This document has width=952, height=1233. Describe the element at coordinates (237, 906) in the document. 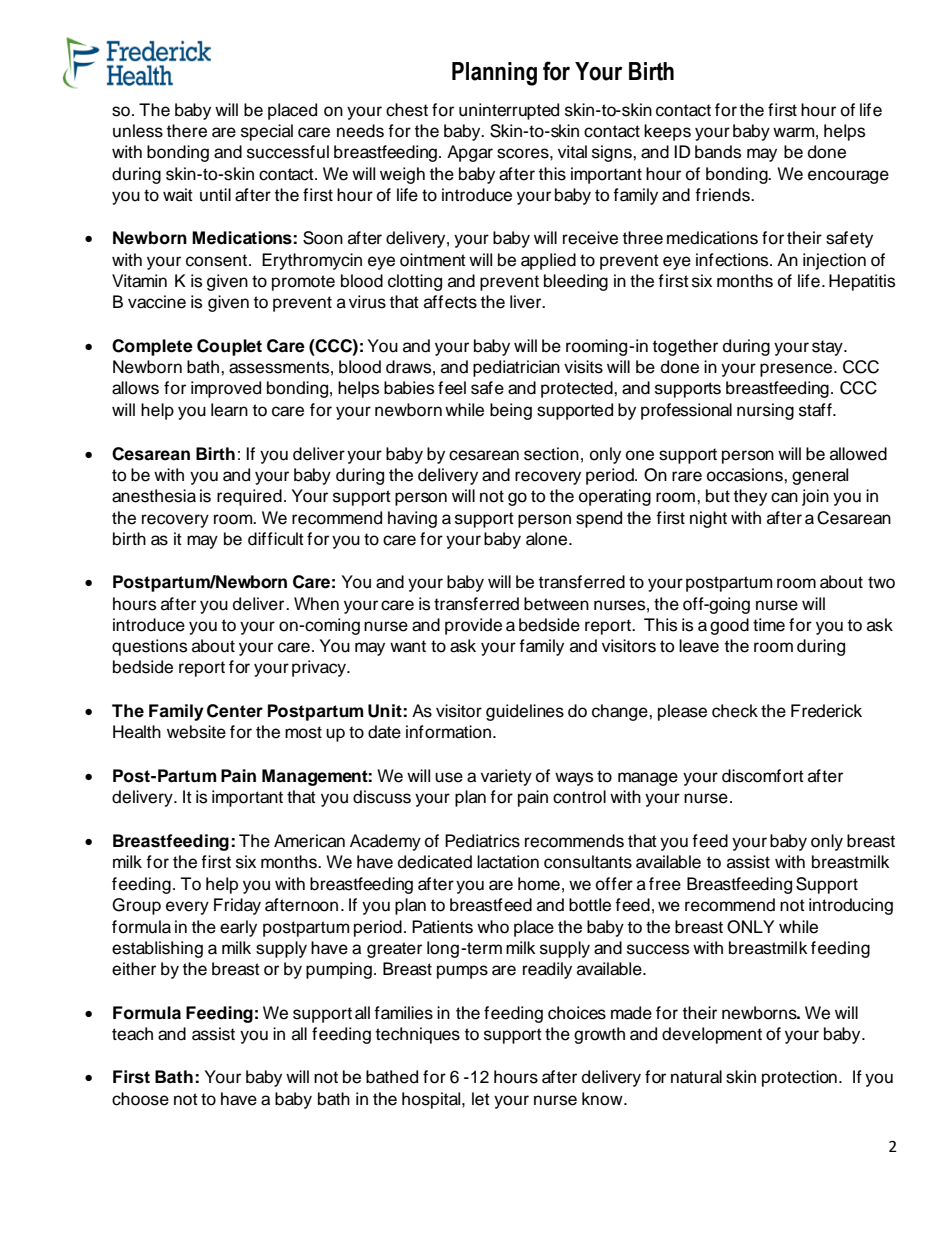

I see `Friday` at that location.
